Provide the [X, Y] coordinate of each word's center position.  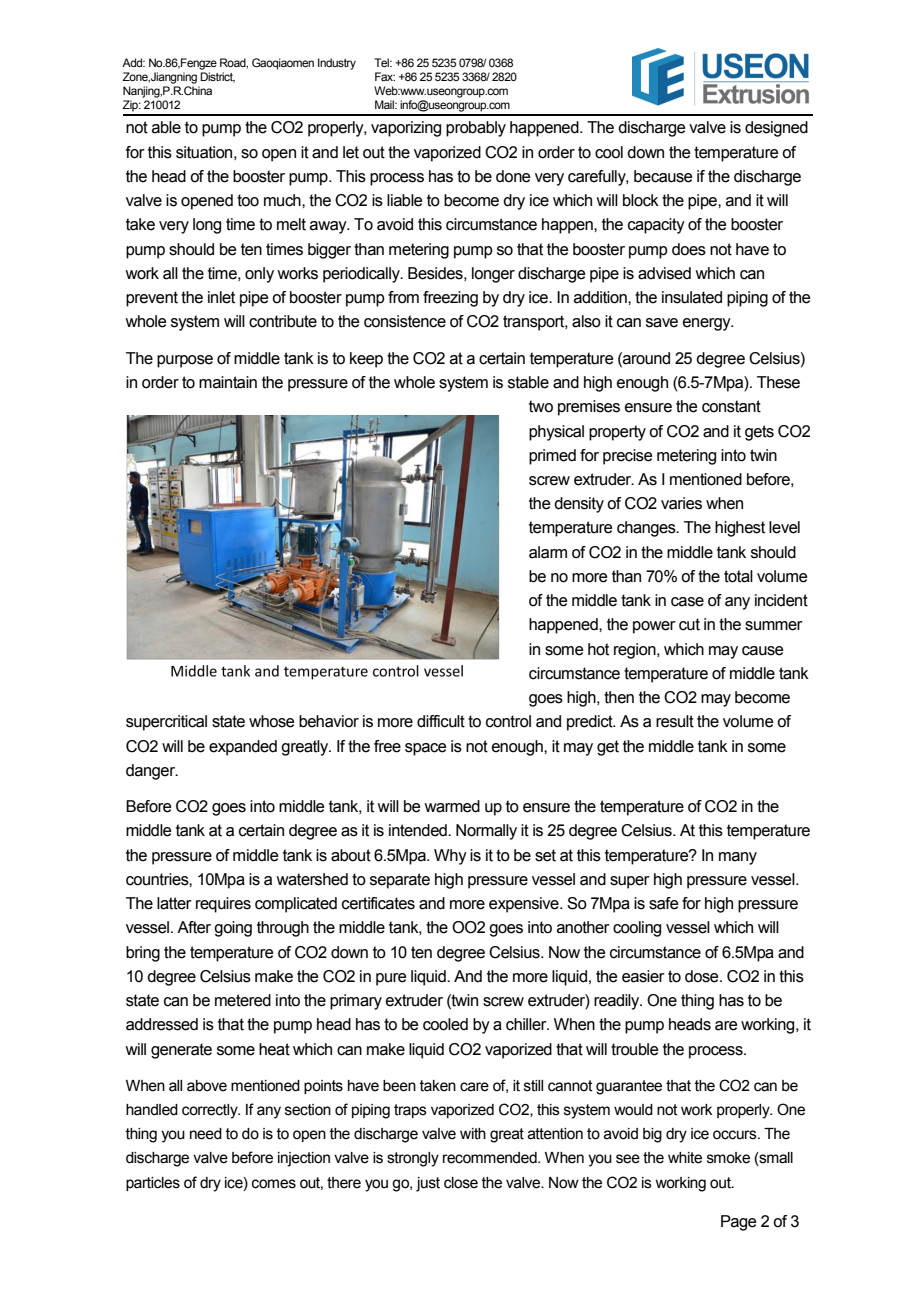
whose [271, 721]
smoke [728, 1158]
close [461, 1183]
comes [274, 1184]
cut [689, 624]
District [217, 77]
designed [776, 129]
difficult [441, 721]
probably [476, 129]
